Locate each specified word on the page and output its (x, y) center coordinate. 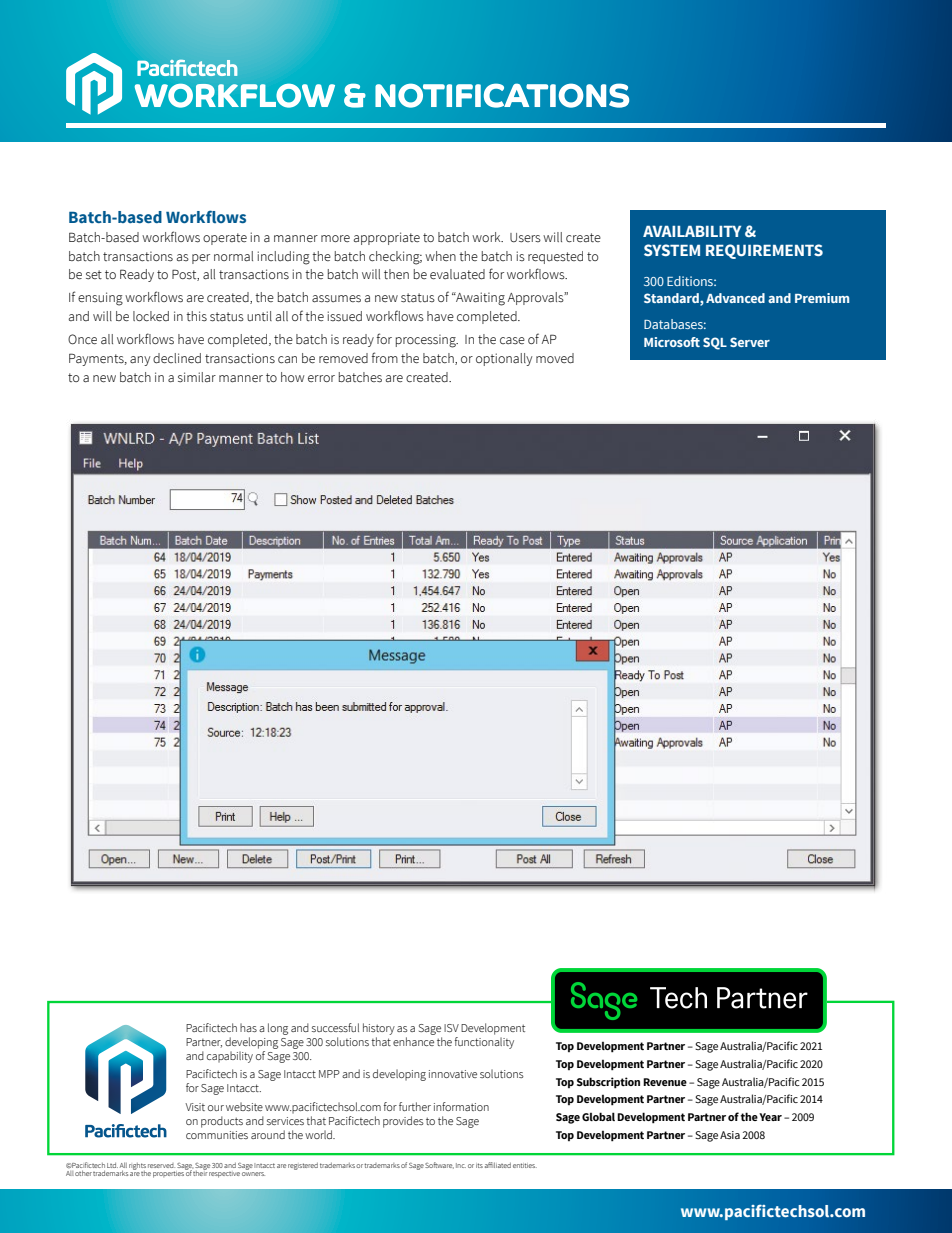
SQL (715, 343)
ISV (451, 1028)
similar (197, 377)
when (440, 256)
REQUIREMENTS (764, 251)
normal (233, 256)
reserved (161, 1165)
